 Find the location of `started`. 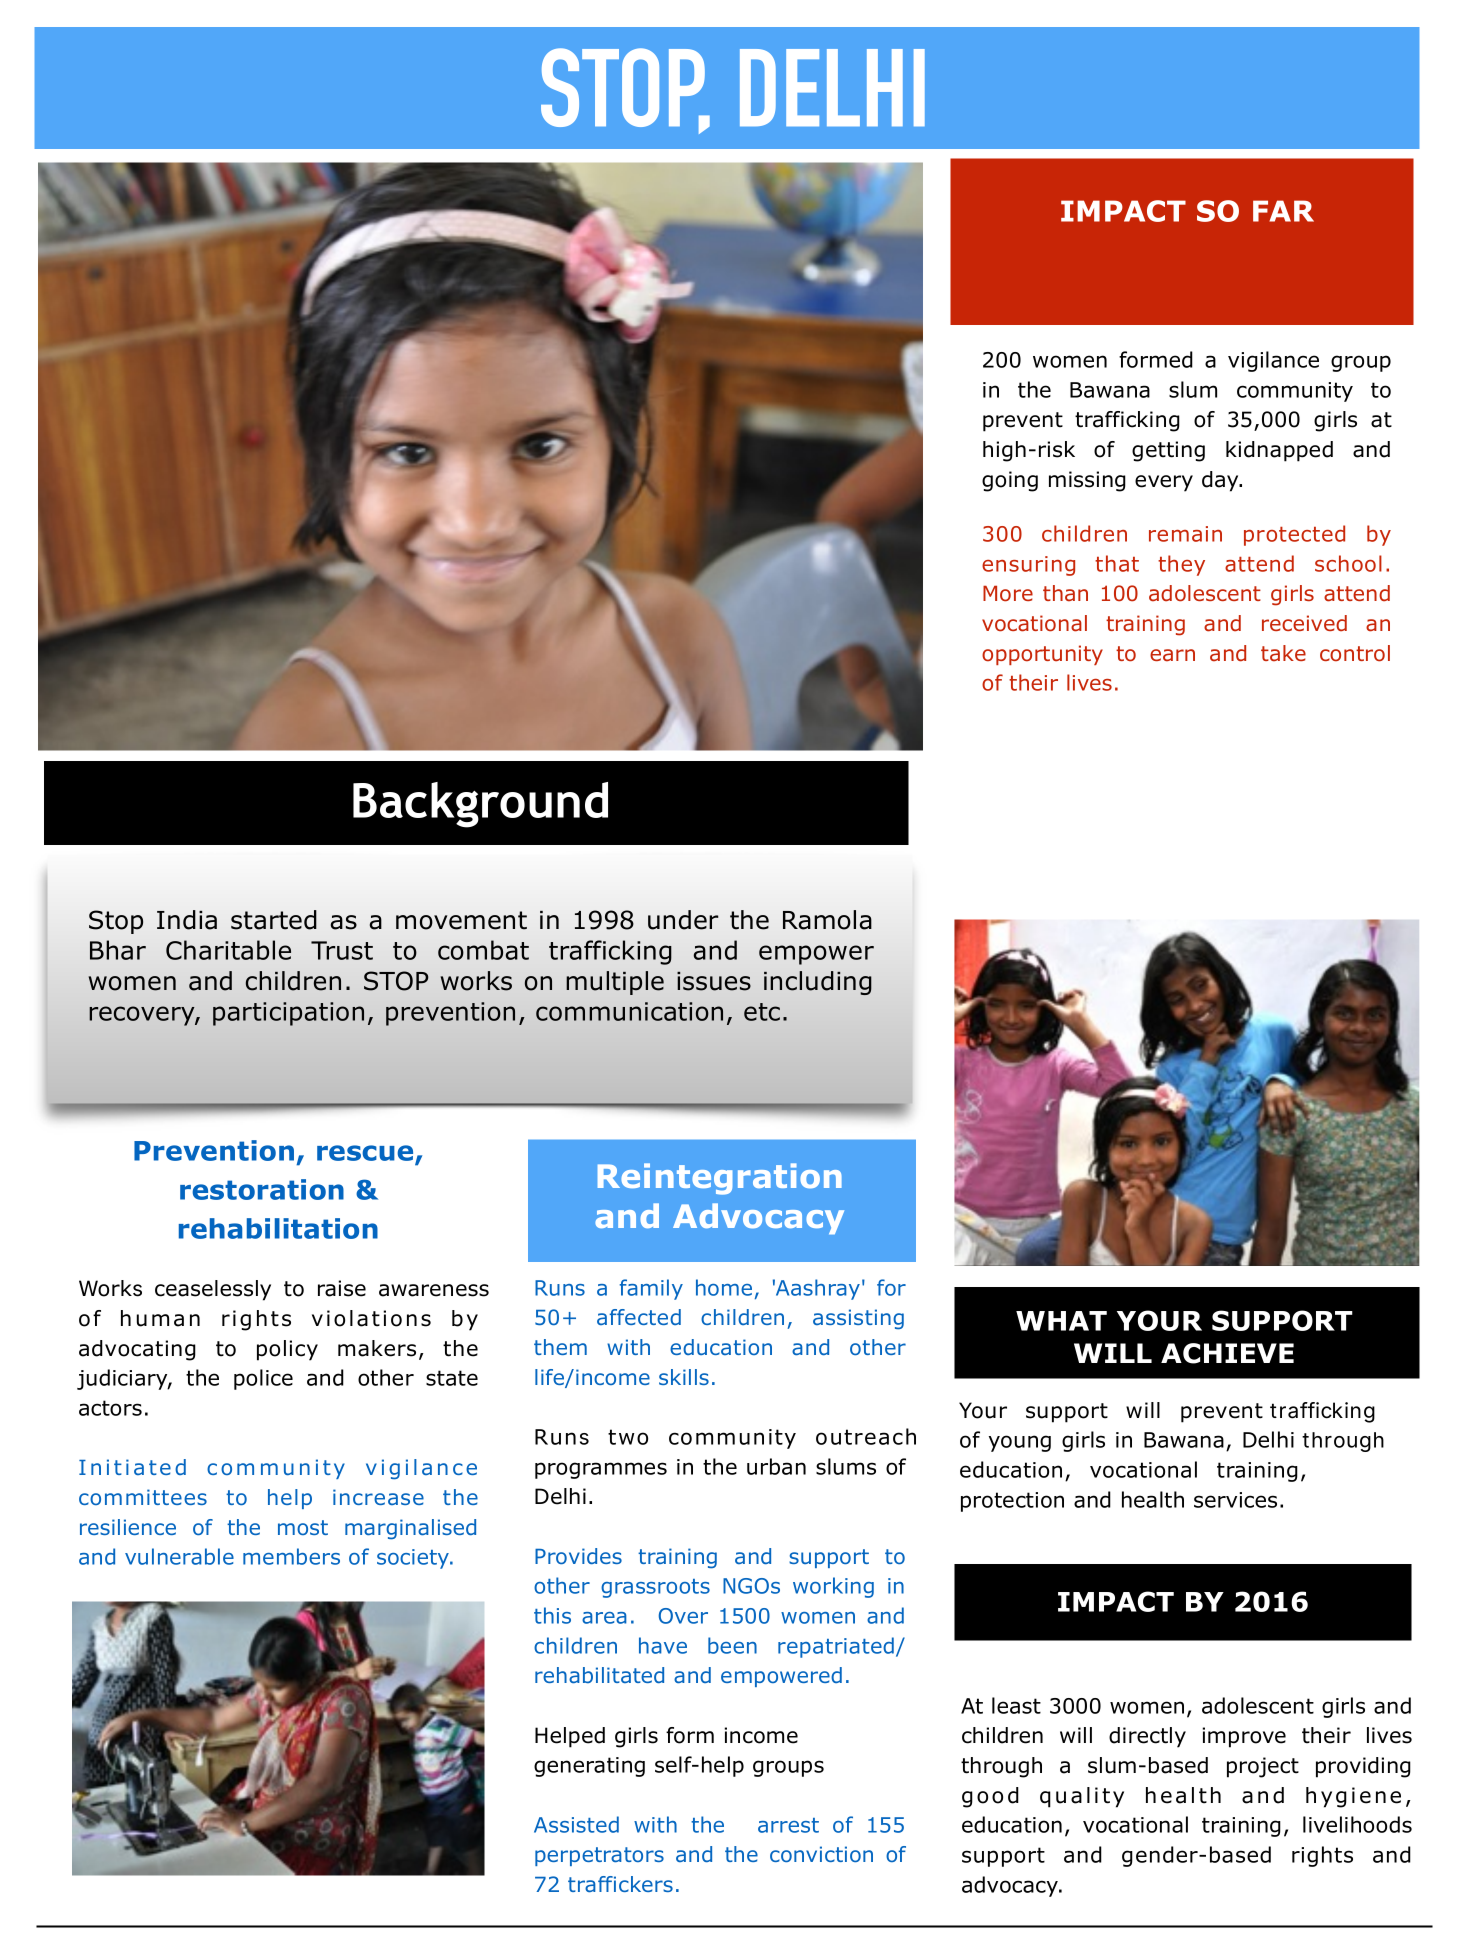

started is located at coordinates (274, 920).
